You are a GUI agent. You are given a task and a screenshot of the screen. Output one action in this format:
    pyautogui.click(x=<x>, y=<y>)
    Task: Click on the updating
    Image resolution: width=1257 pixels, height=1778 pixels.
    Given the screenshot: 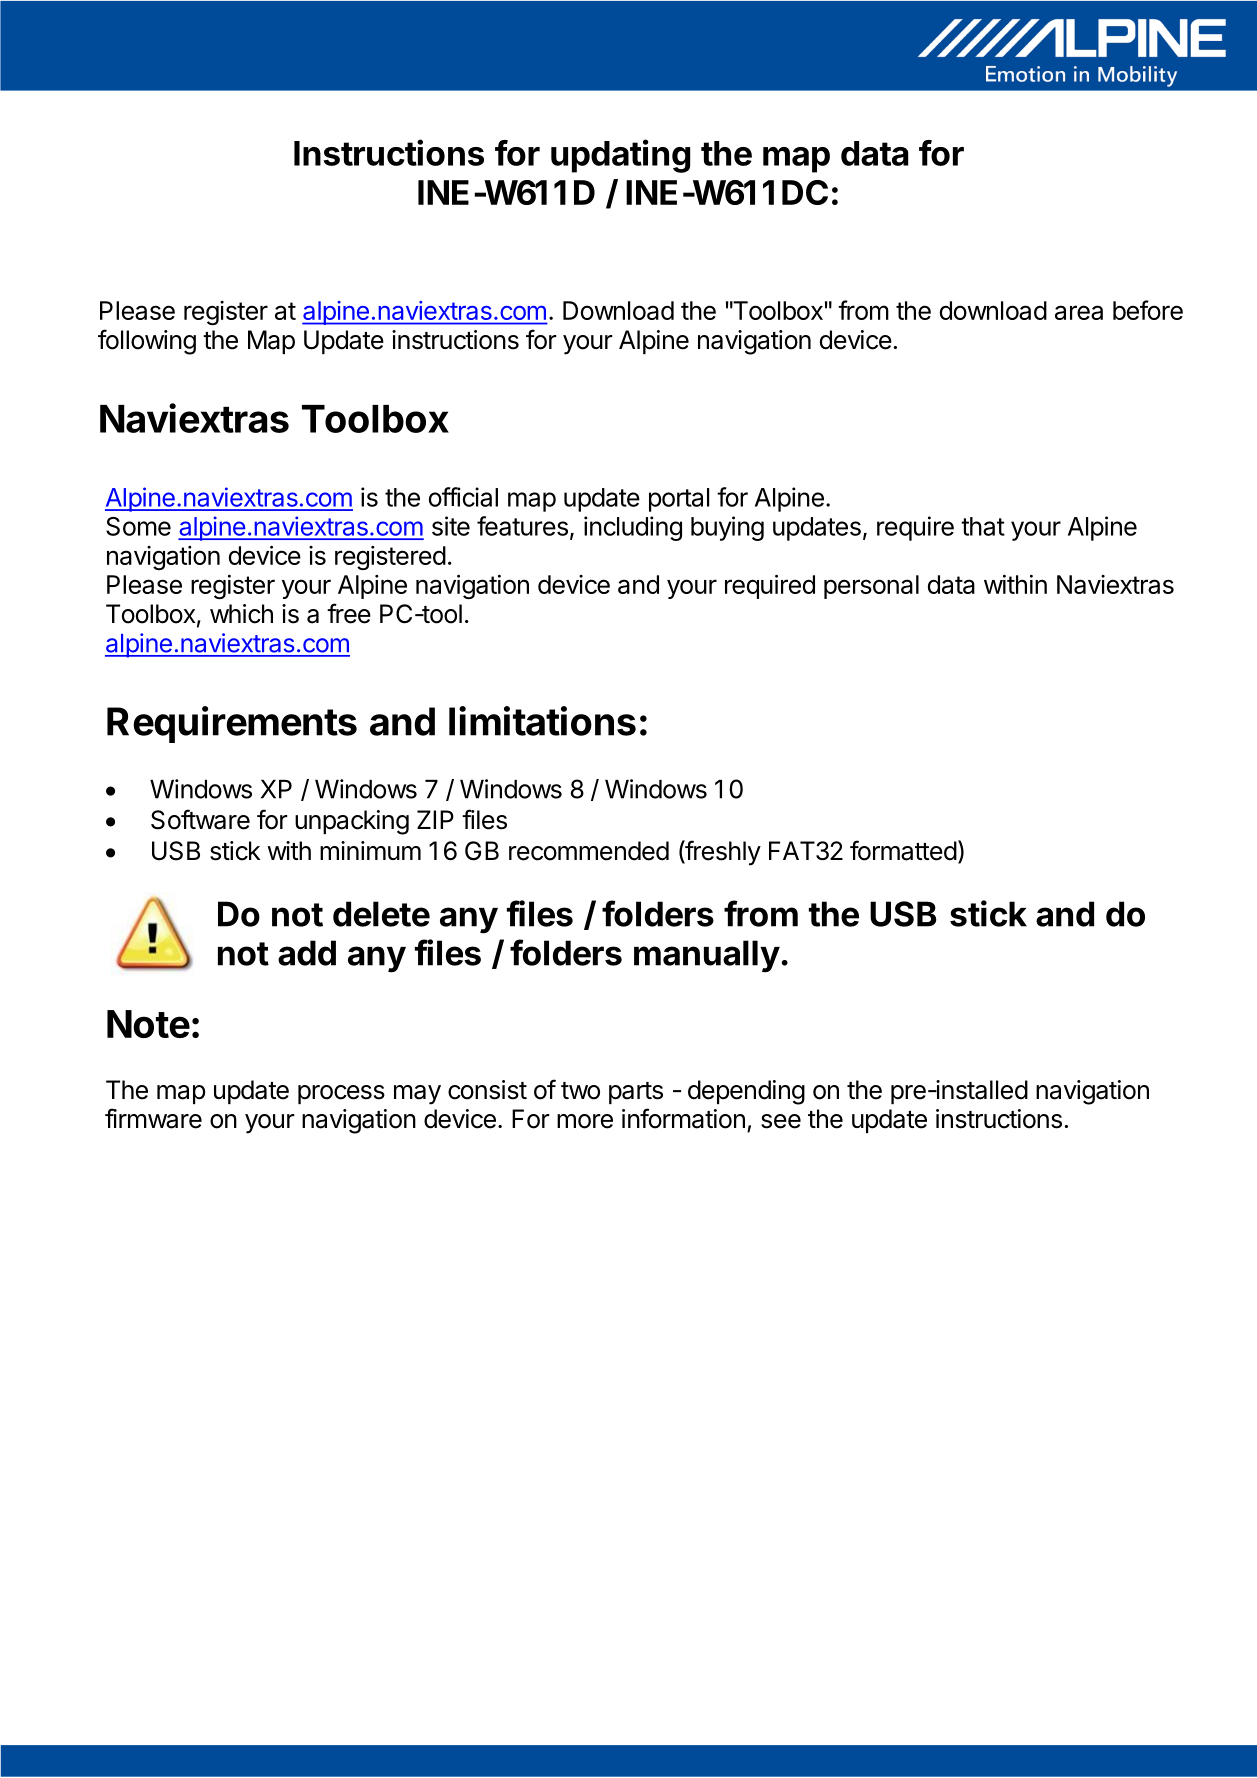 What is the action you would take?
    pyautogui.click(x=620, y=156)
